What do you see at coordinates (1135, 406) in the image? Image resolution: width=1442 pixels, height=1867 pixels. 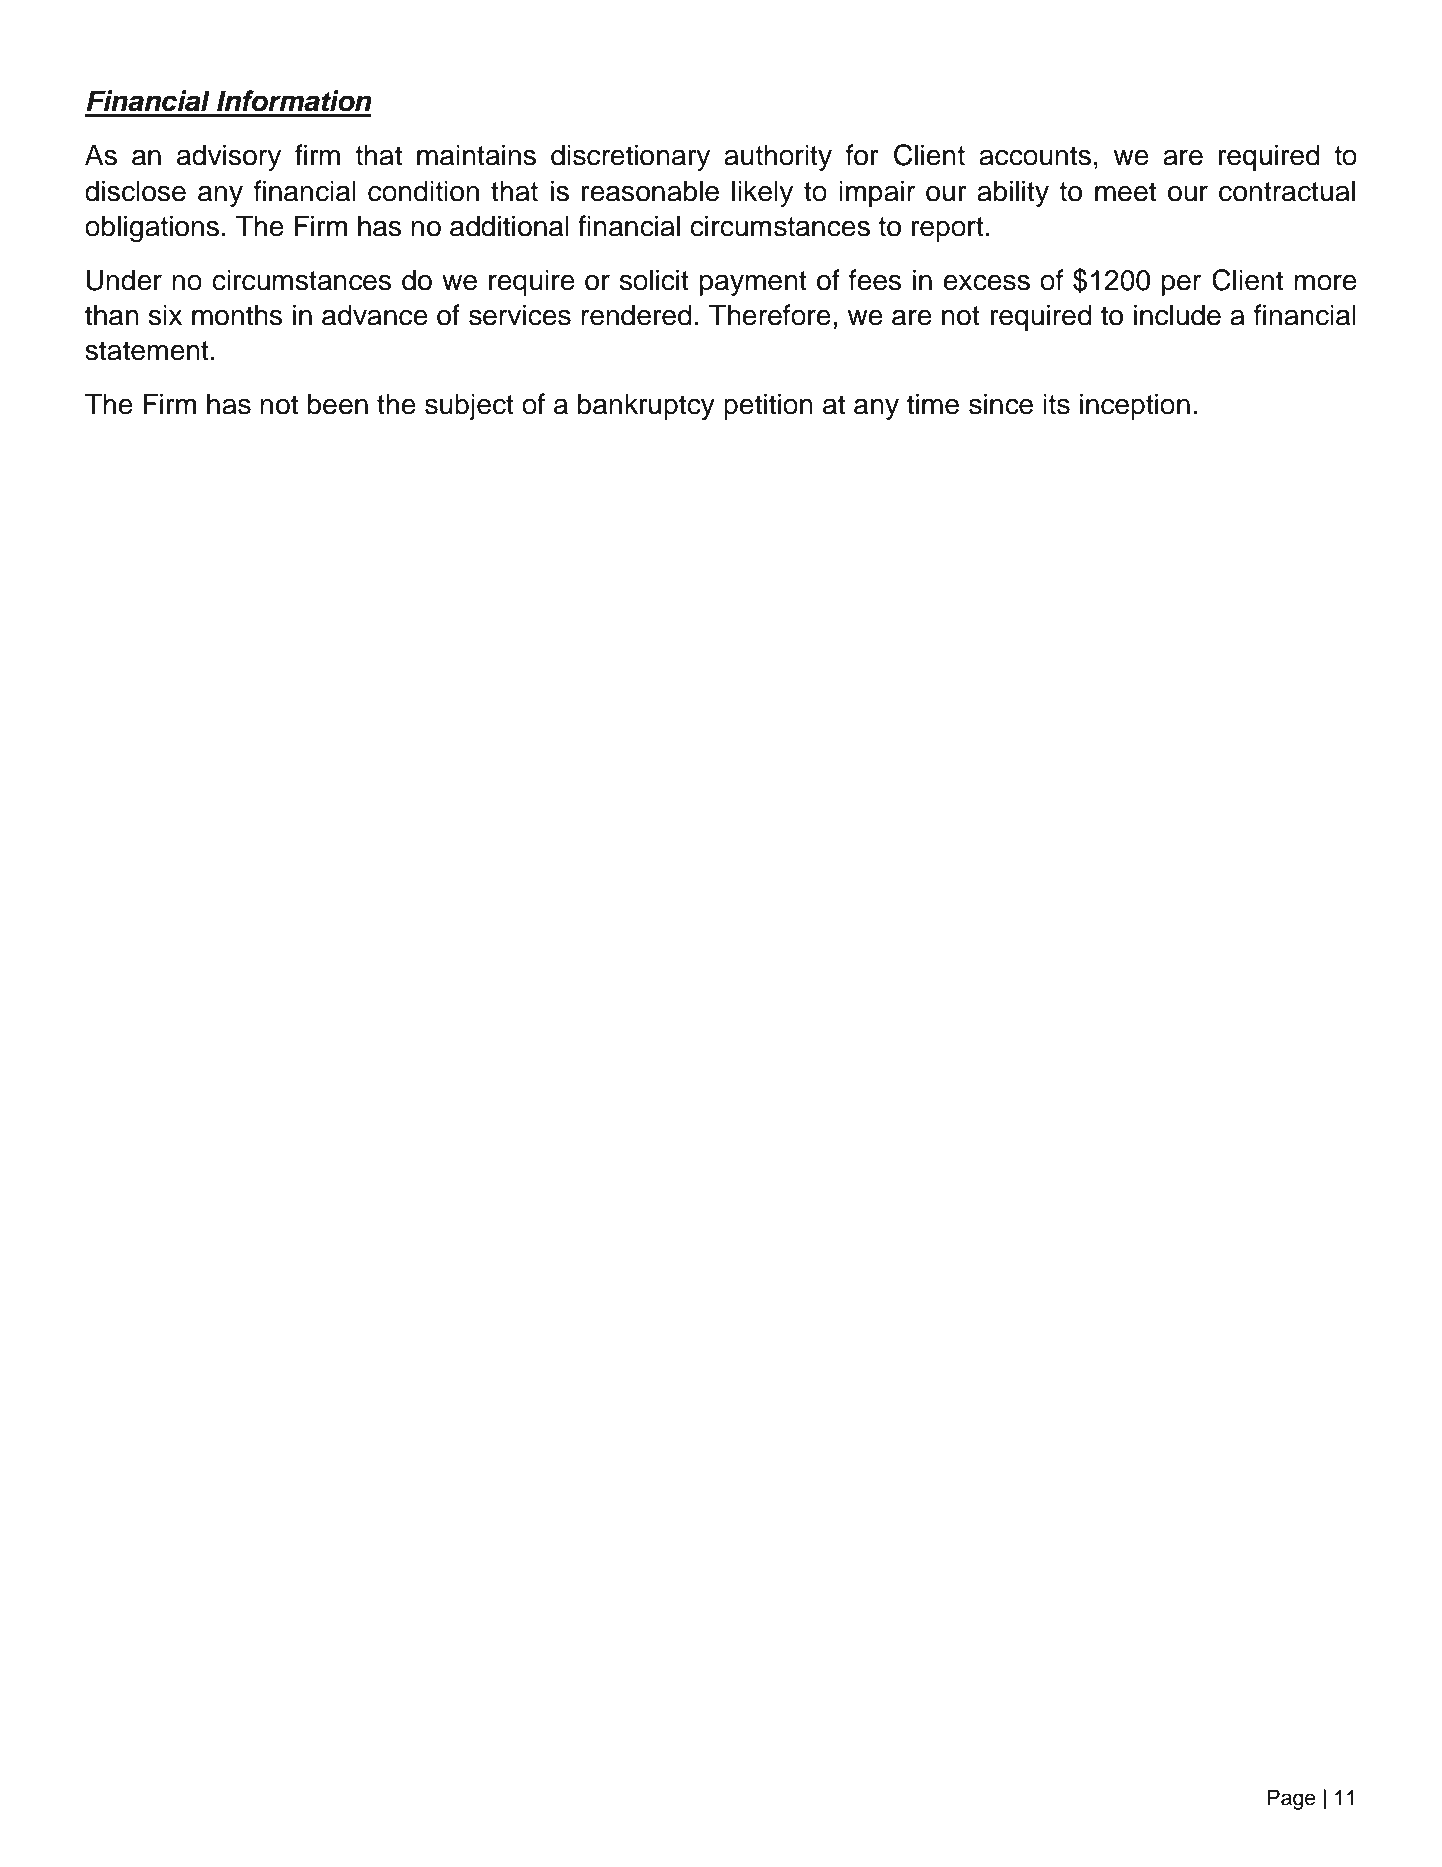 I see `inception` at bounding box center [1135, 406].
